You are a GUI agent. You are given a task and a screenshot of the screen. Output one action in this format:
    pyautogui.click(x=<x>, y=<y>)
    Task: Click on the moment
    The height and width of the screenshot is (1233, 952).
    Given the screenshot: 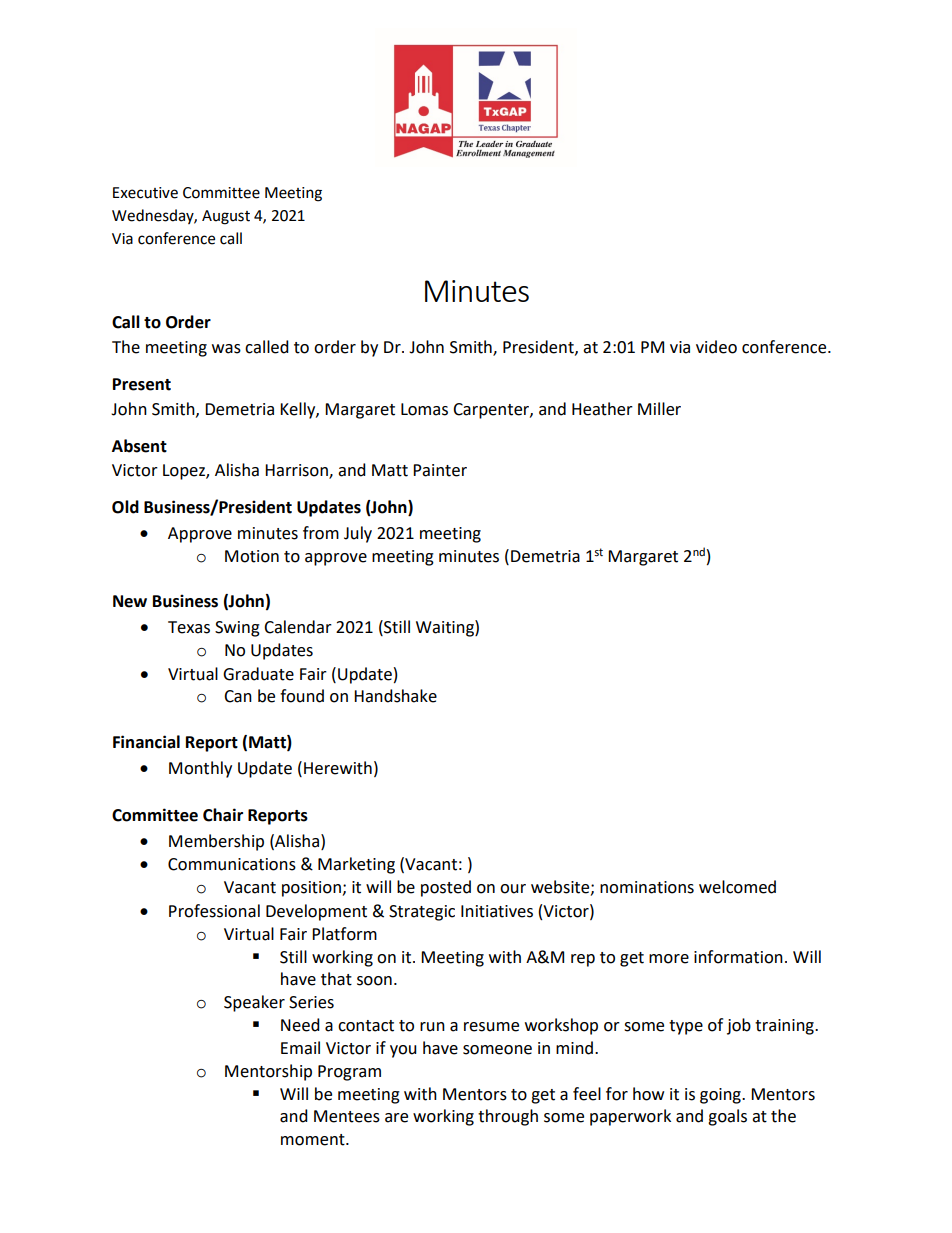 What is the action you would take?
    pyautogui.click(x=314, y=1140)
